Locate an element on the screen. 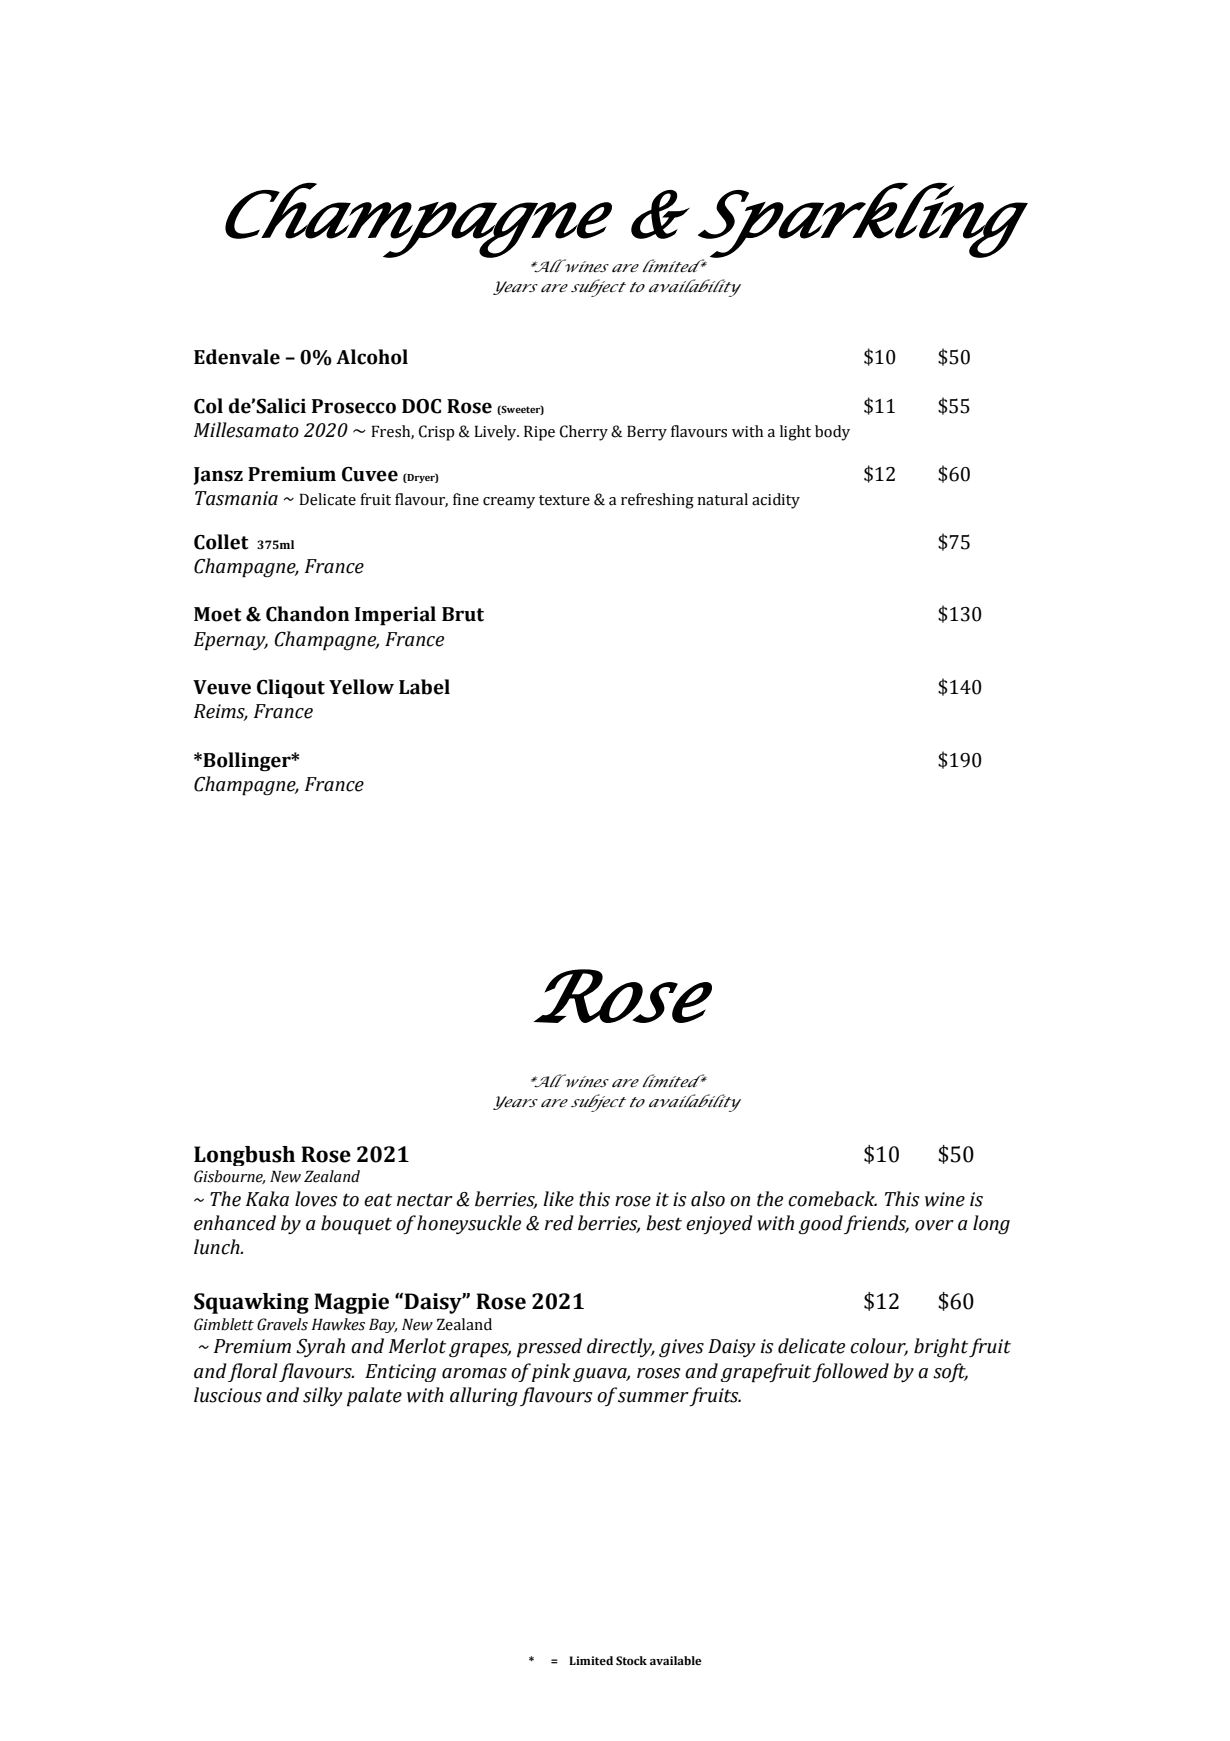 The width and height of the screenshot is (1230, 1741). Yellow is located at coordinates (361, 687).
